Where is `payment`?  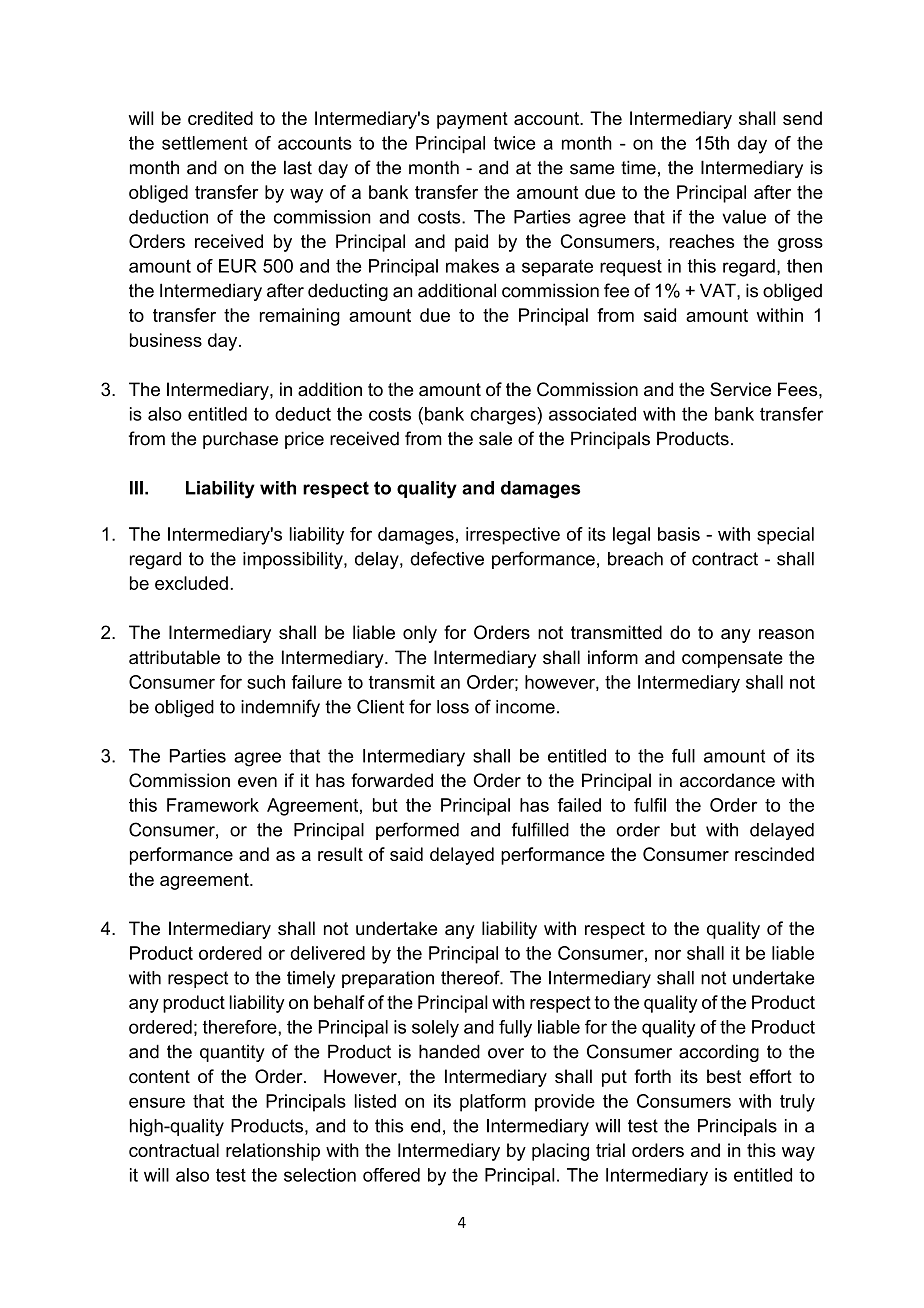
payment is located at coordinates (472, 120).
